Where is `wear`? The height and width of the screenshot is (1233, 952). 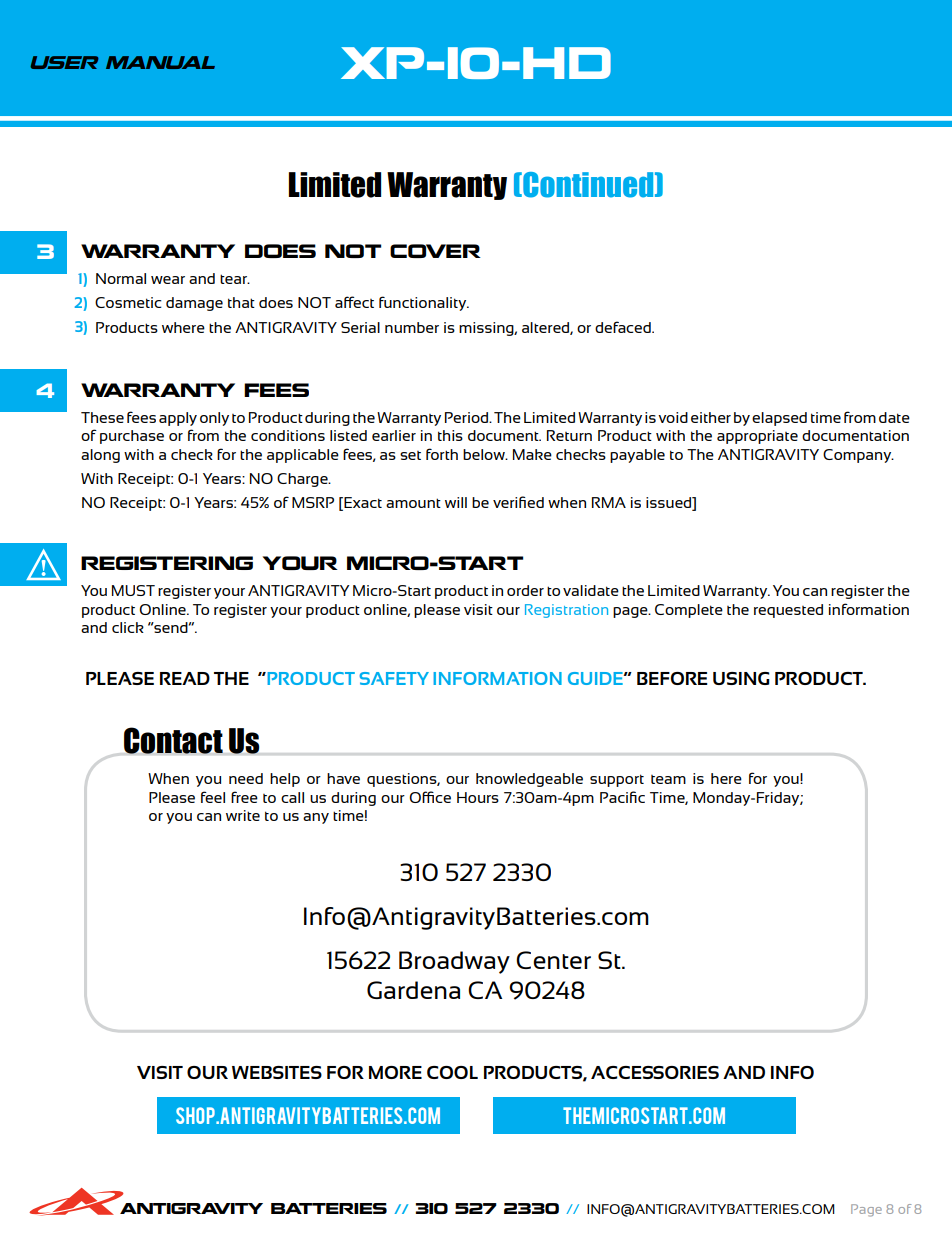
wear is located at coordinates (168, 280).
